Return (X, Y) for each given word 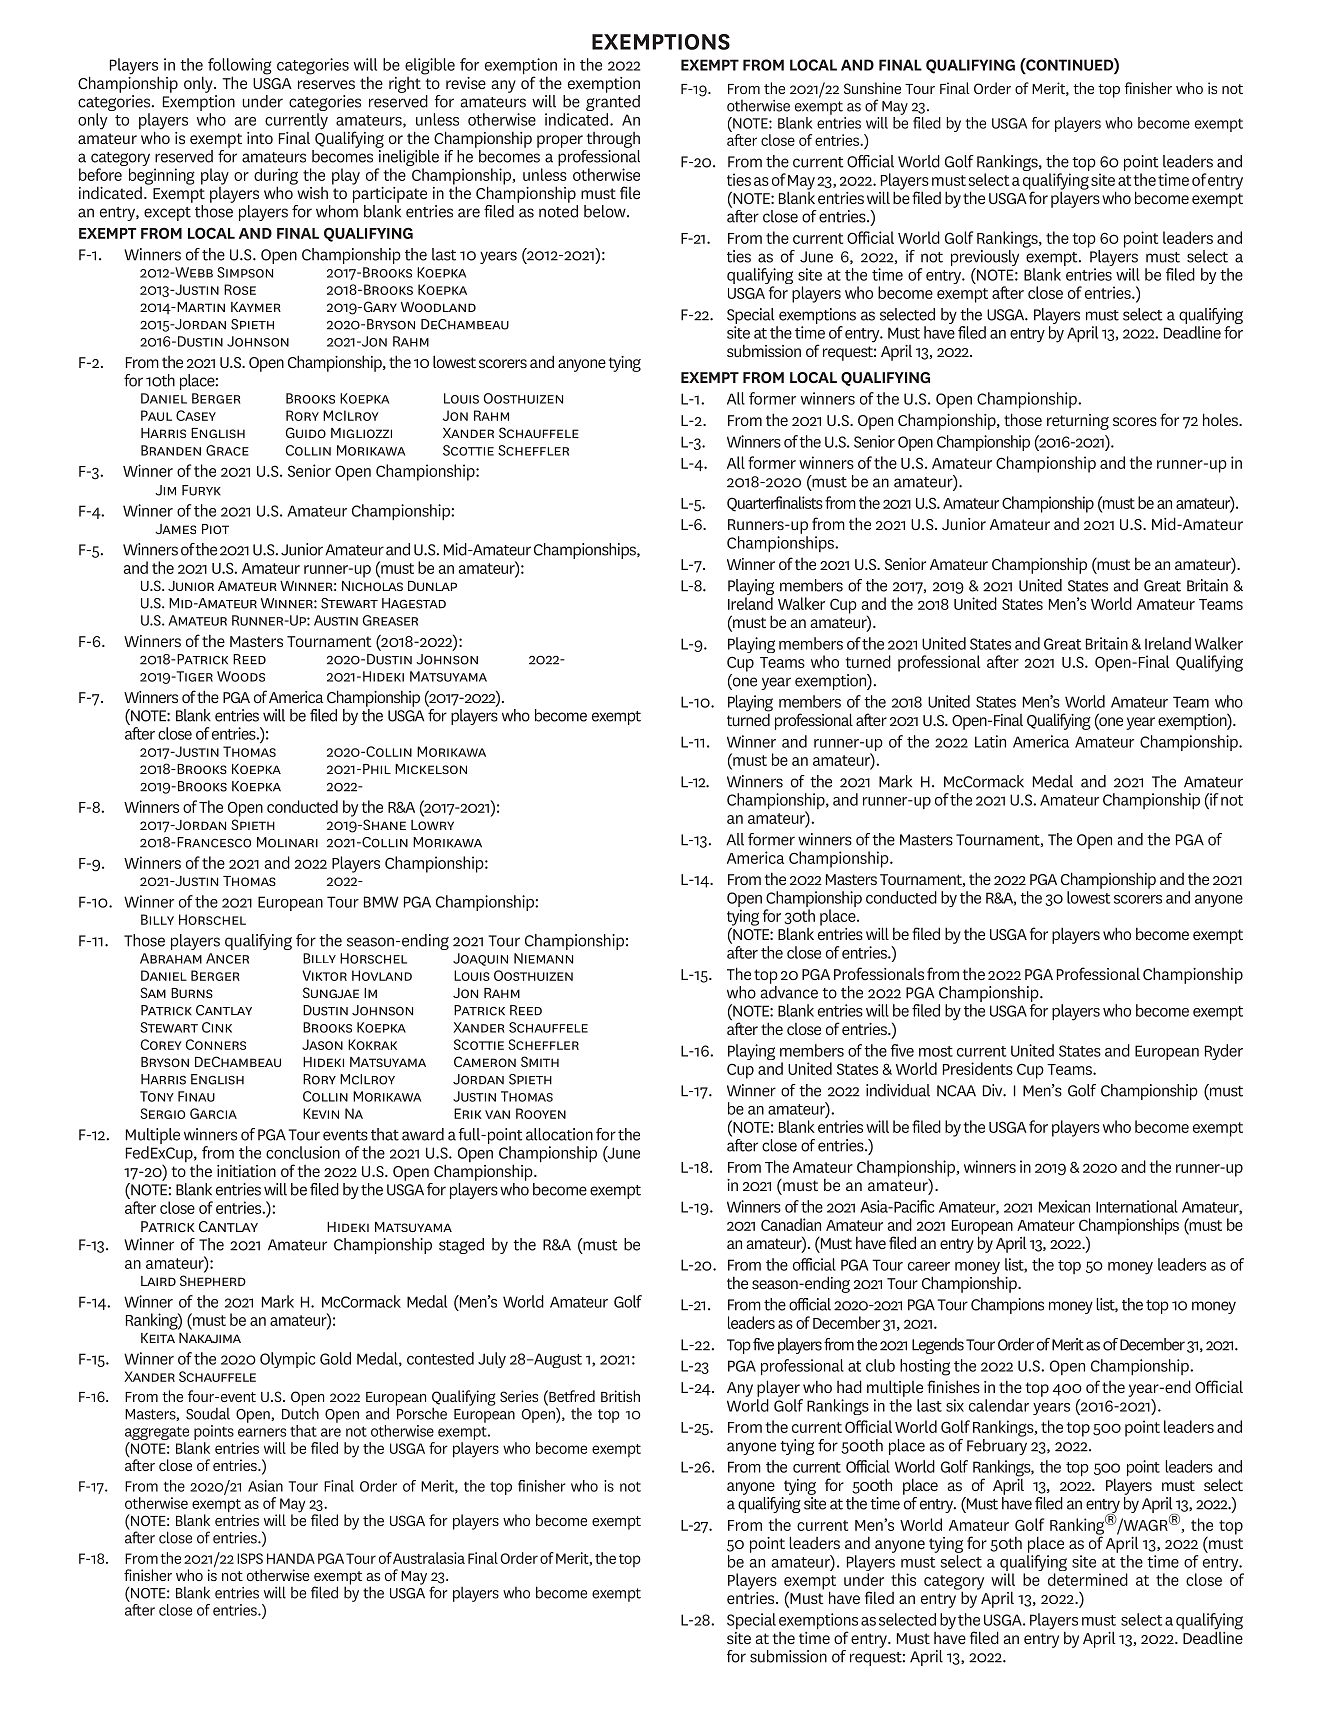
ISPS (250, 1558)
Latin (990, 741)
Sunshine (872, 88)
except (167, 214)
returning (1078, 422)
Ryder (1224, 1052)
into (260, 138)
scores (1135, 421)
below (606, 211)
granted (613, 104)
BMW (381, 902)
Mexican (1064, 1206)
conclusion (303, 1152)
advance (789, 992)
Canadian (791, 1224)
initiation (246, 1171)
